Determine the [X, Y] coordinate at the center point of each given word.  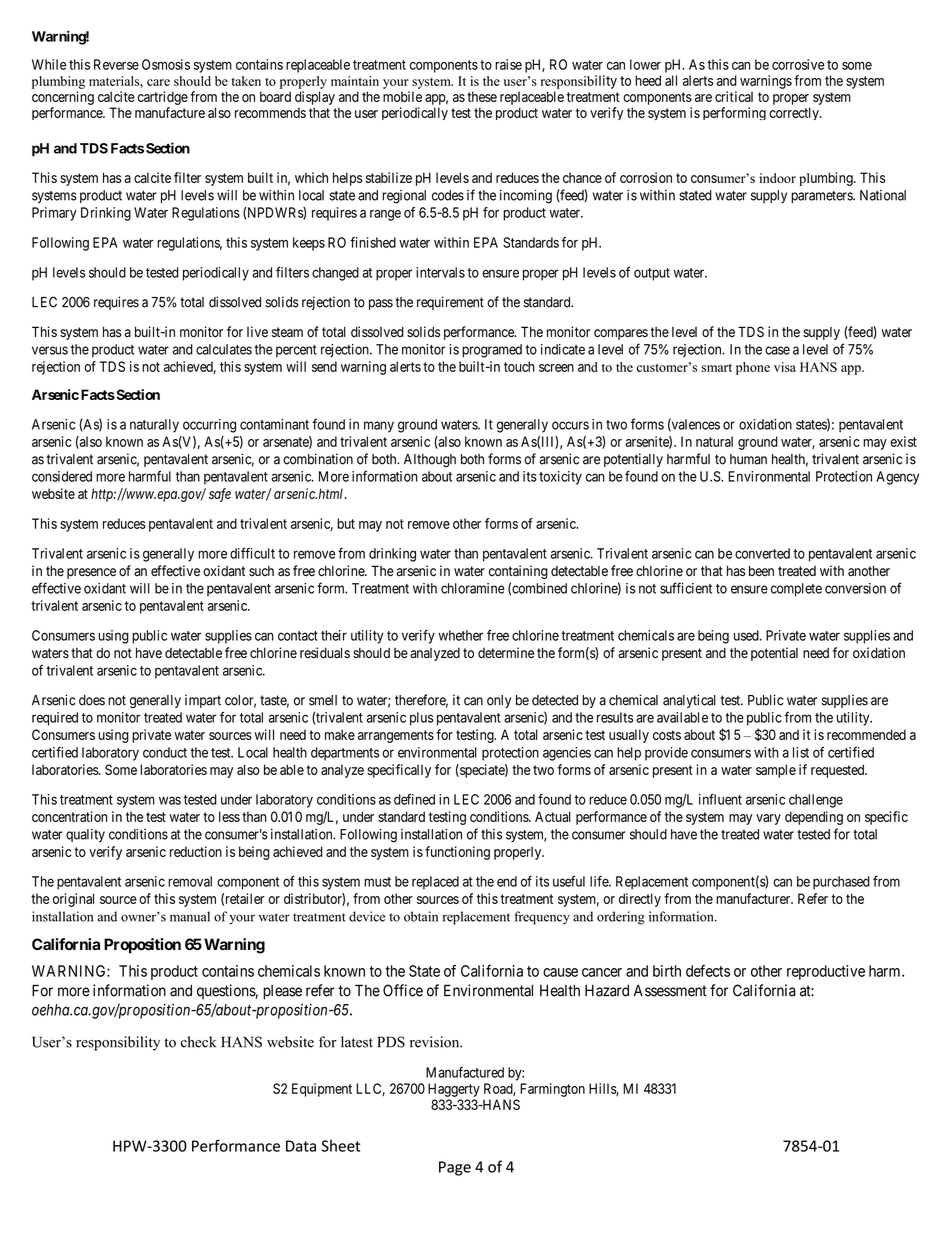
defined [414, 799]
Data [301, 1146]
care [158, 82]
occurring [209, 426]
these [482, 96]
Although [430, 460]
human [748, 459]
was [170, 800]
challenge [816, 801]
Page [455, 1168]
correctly [795, 113]
